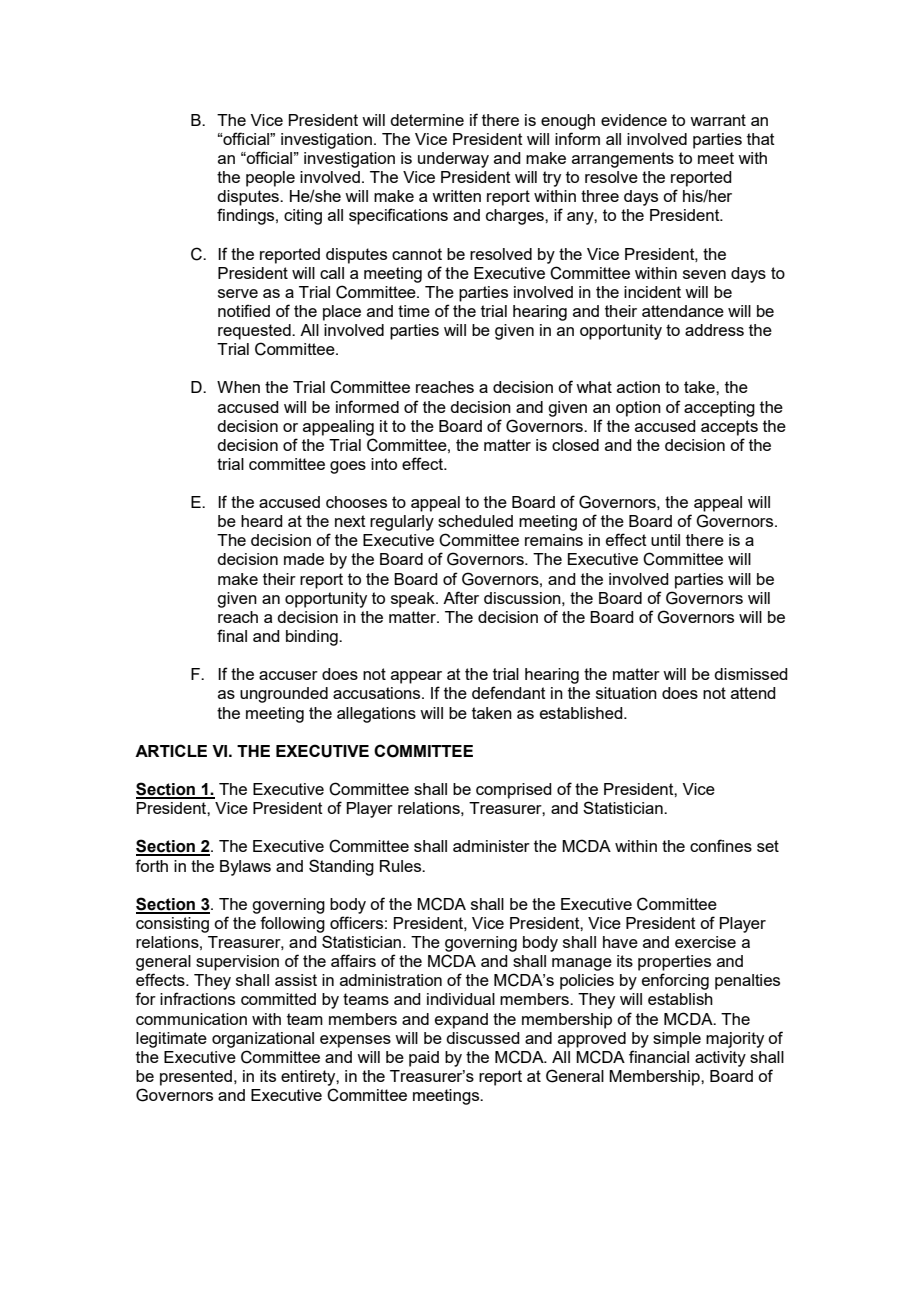 This screenshot has height=1308, width=924. Describe the element at coordinates (270, 179) in the screenshot. I see `people` at that location.
